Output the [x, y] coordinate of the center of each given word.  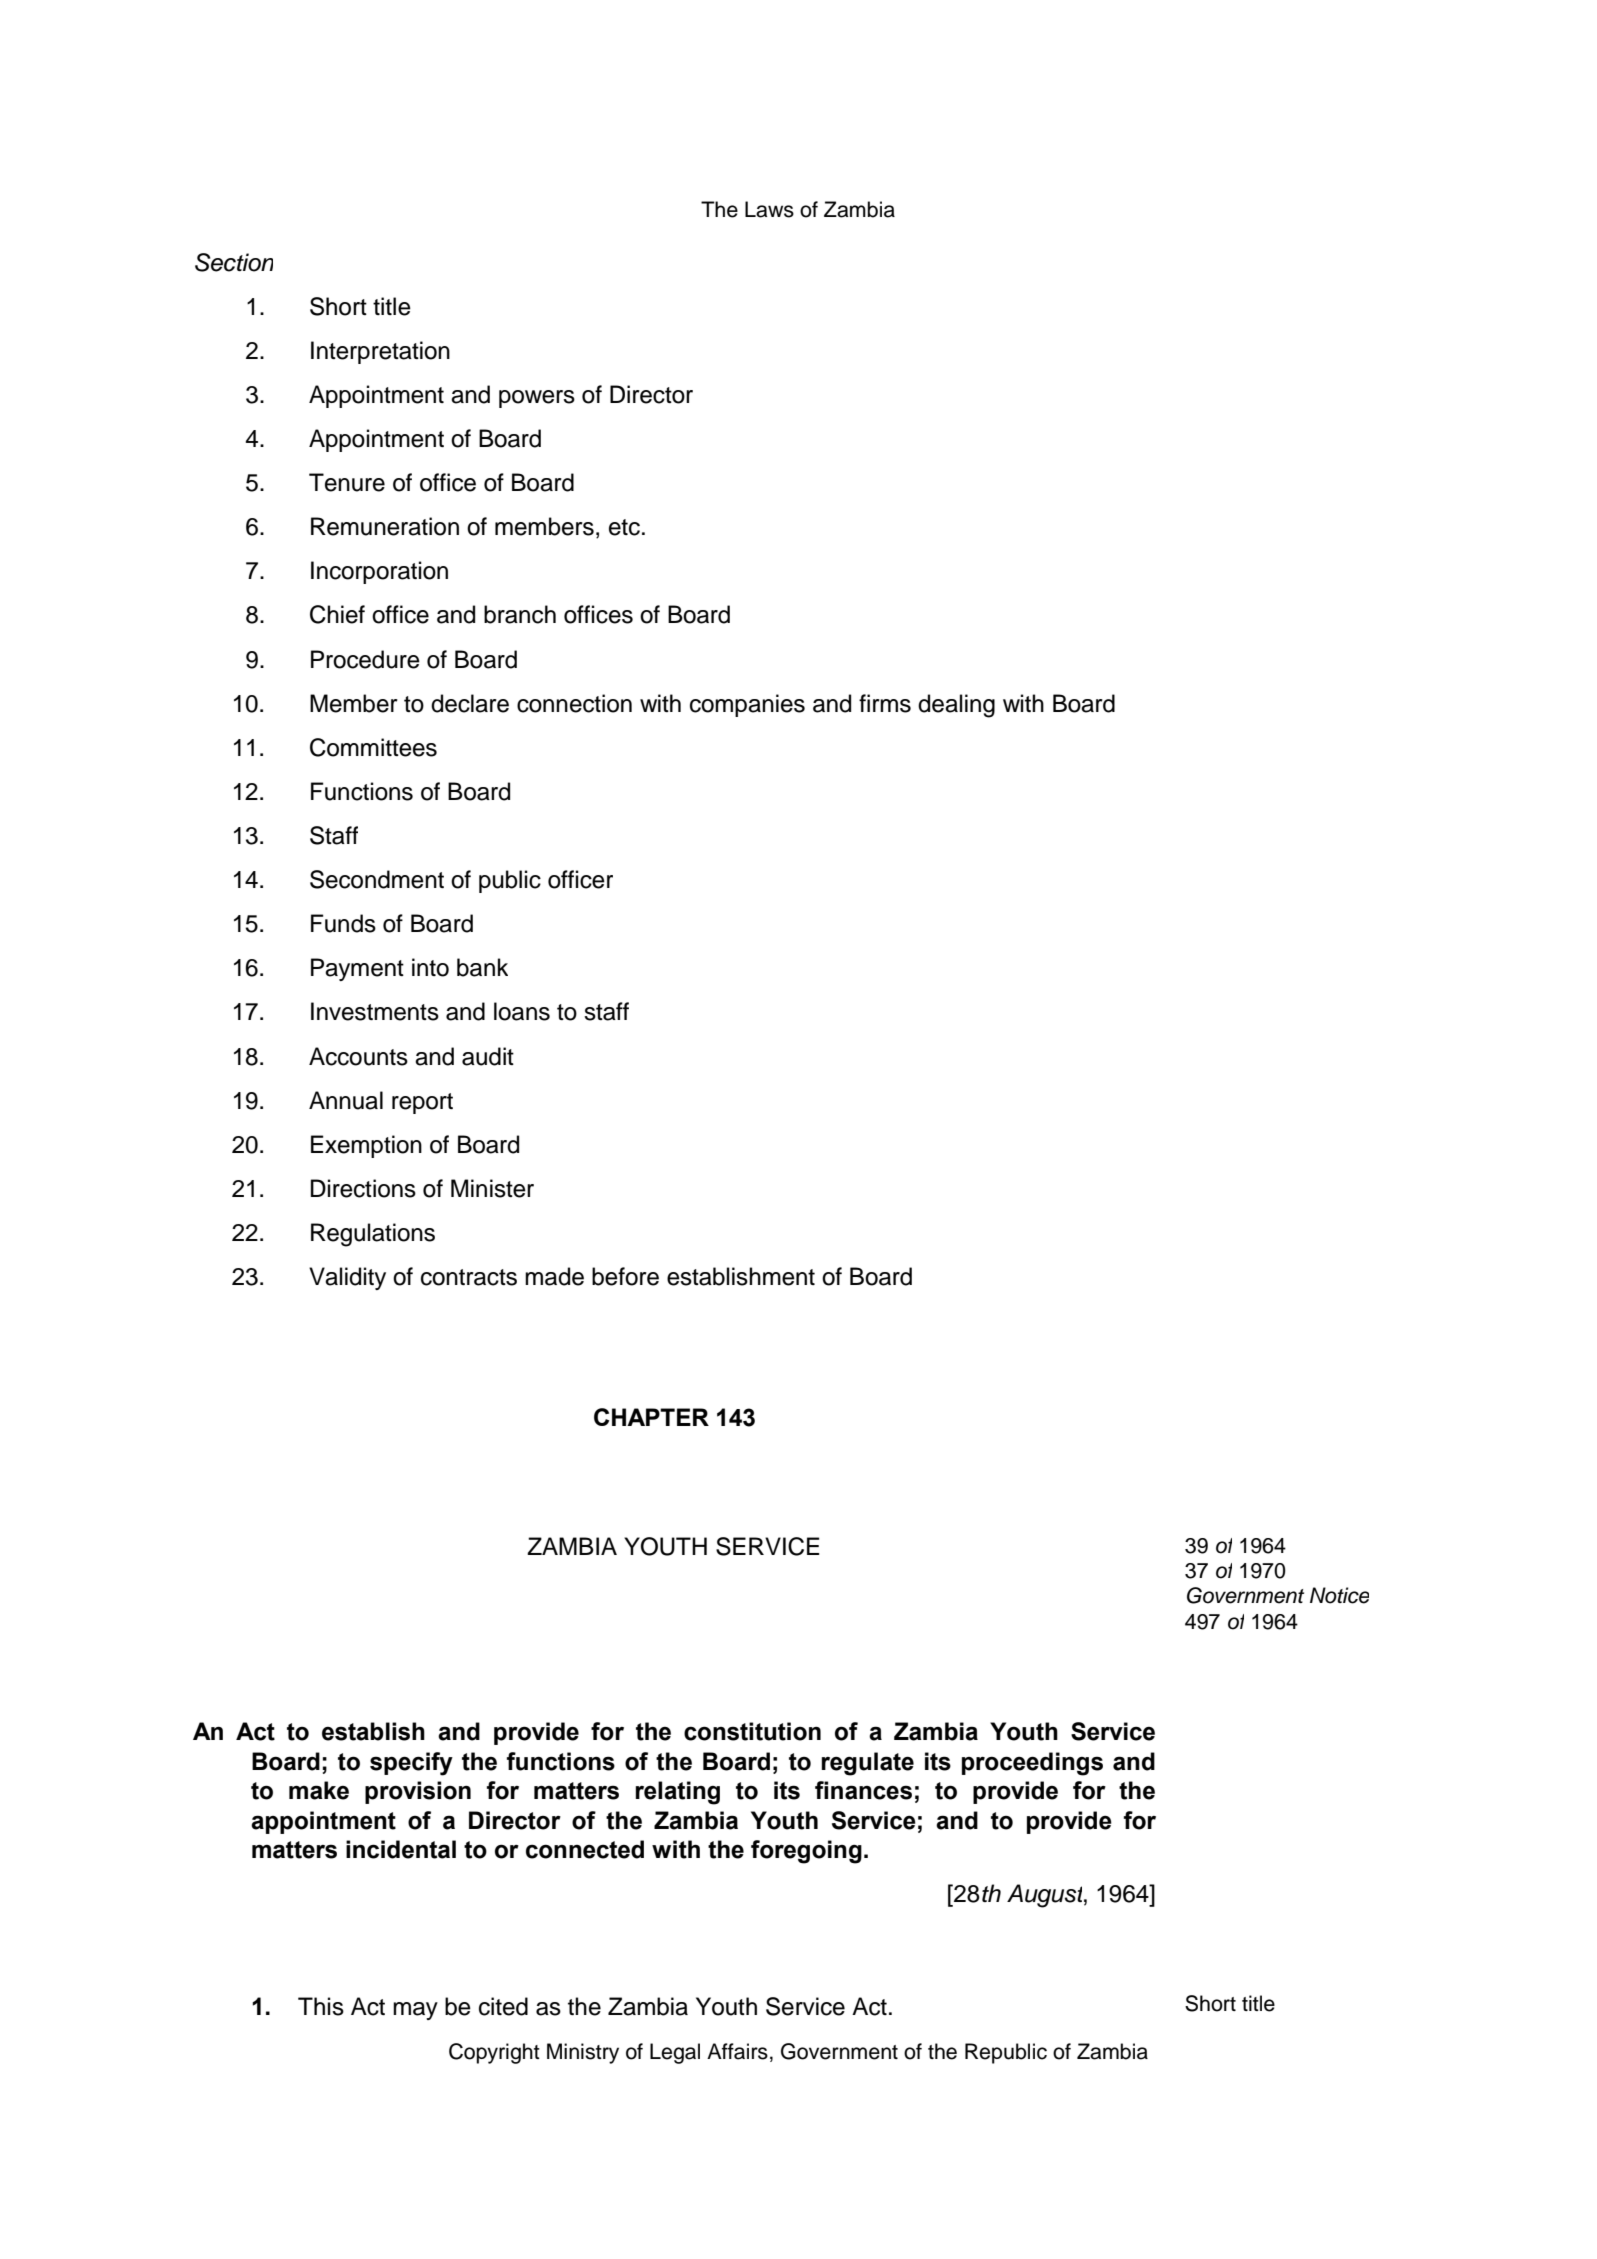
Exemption [366, 1146]
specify [411, 1764]
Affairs [737, 2051]
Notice [1339, 1595]
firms [885, 703]
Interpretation [380, 352]
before [625, 1276]
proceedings [1032, 1764]
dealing [956, 706]
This [321, 2006]
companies [747, 705]
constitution [752, 1731]
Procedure [365, 659]
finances [863, 1790]
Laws [769, 209]
